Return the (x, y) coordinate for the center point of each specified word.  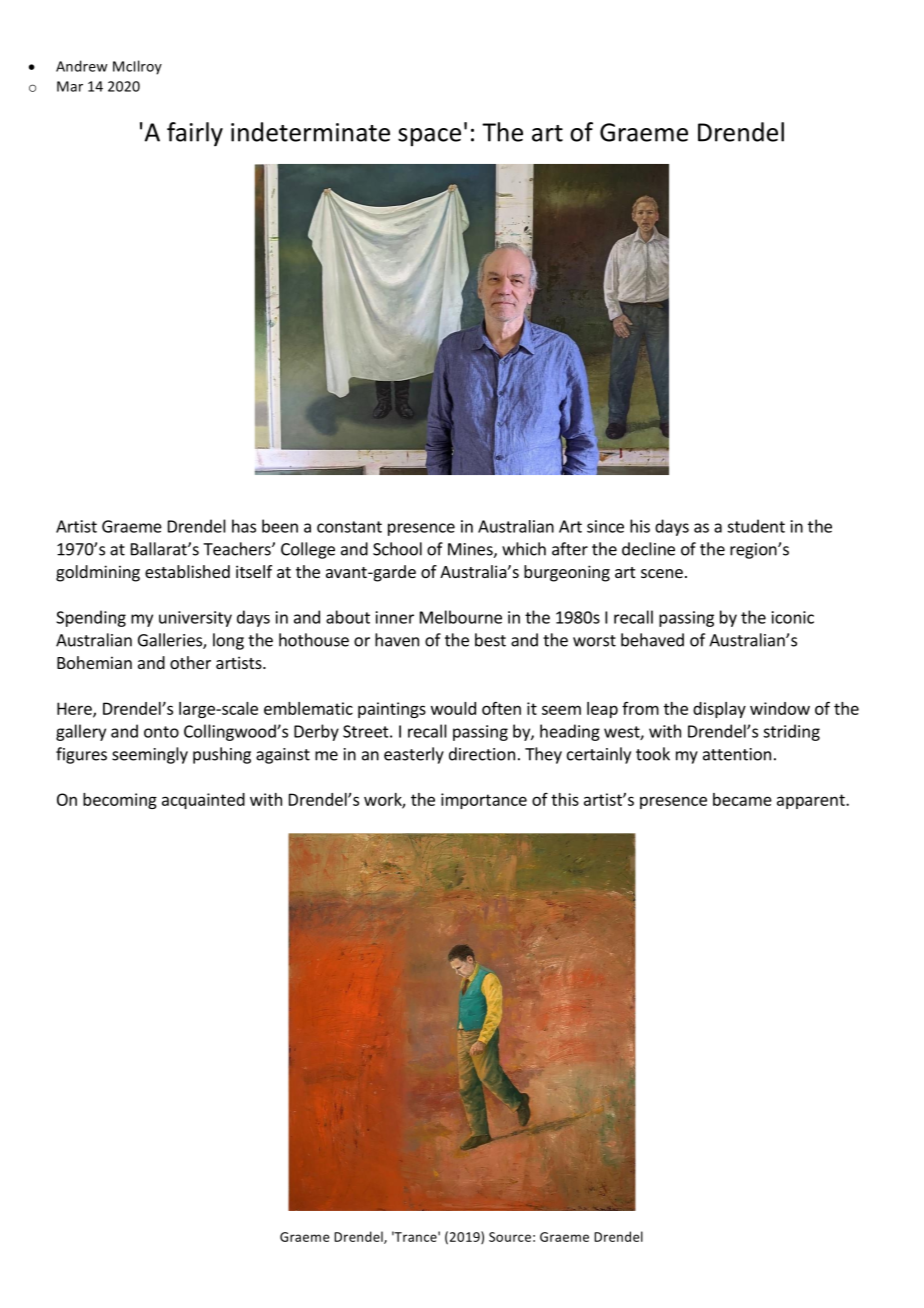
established (187, 571)
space (429, 137)
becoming (120, 801)
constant (349, 527)
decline (648, 549)
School (397, 549)
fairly (195, 134)
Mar (70, 86)
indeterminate (310, 132)
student (756, 526)
